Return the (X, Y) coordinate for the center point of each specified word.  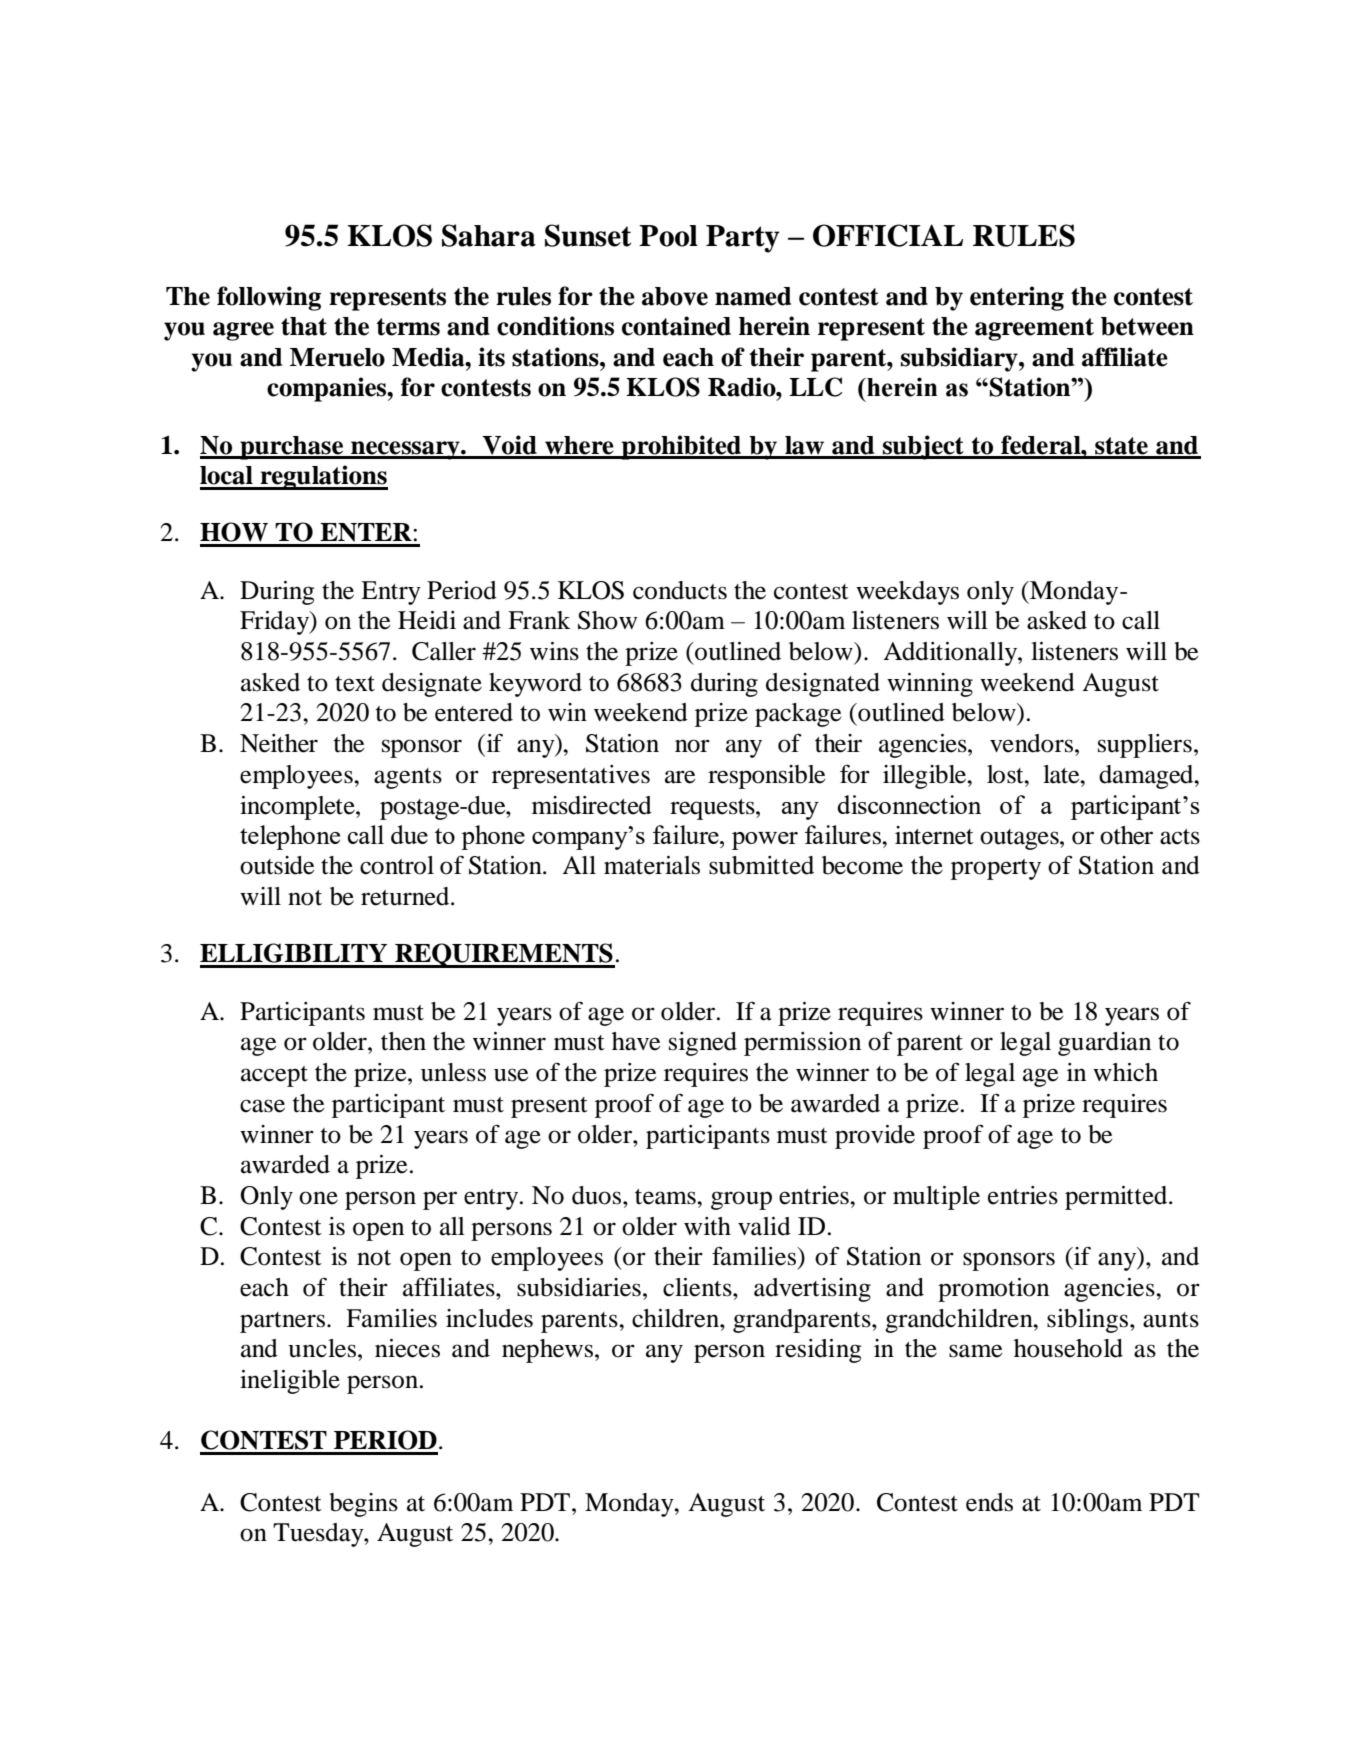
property (996, 869)
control (397, 865)
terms (408, 327)
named (753, 296)
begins (363, 1505)
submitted (761, 865)
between (1147, 326)
